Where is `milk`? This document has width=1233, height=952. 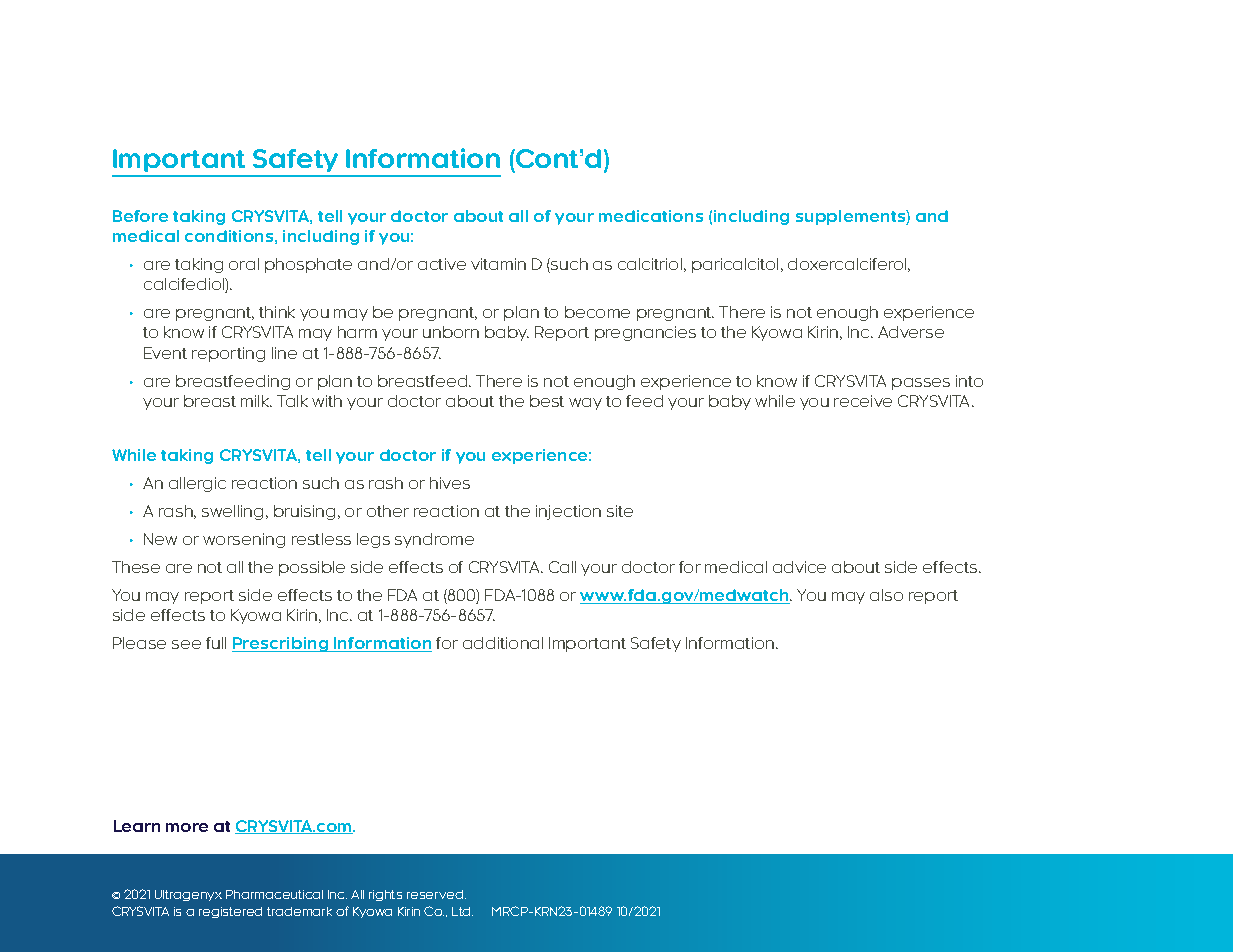
milk is located at coordinates (256, 401).
